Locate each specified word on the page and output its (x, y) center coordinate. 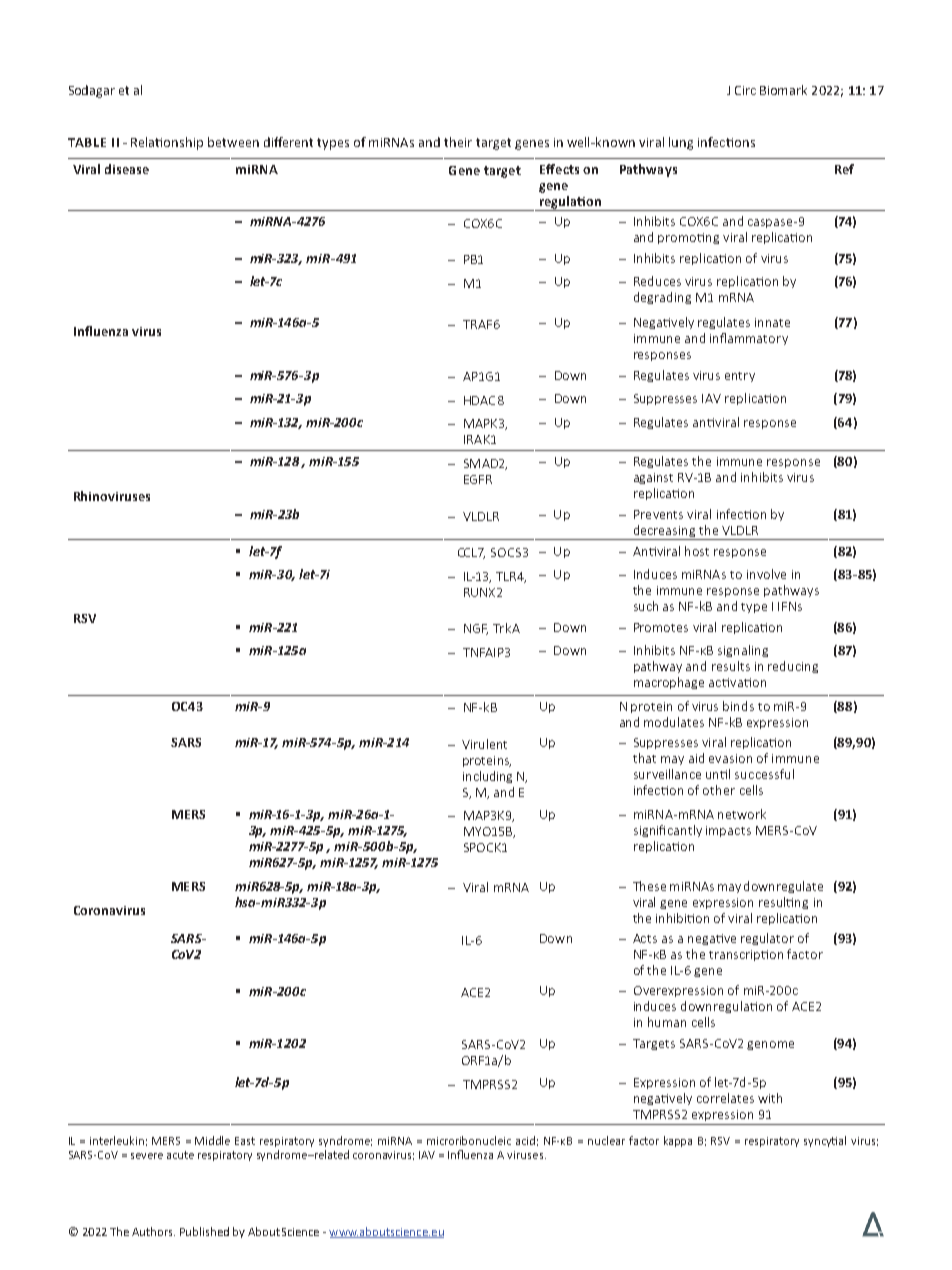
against (653, 478)
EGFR (478, 479)
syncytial (825, 1141)
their (458, 142)
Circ (745, 90)
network (742, 814)
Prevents (658, 514)
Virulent (484, 744)
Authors (153, 1231)
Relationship (167, 143)
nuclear (606, 1140)
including (487, 777)
